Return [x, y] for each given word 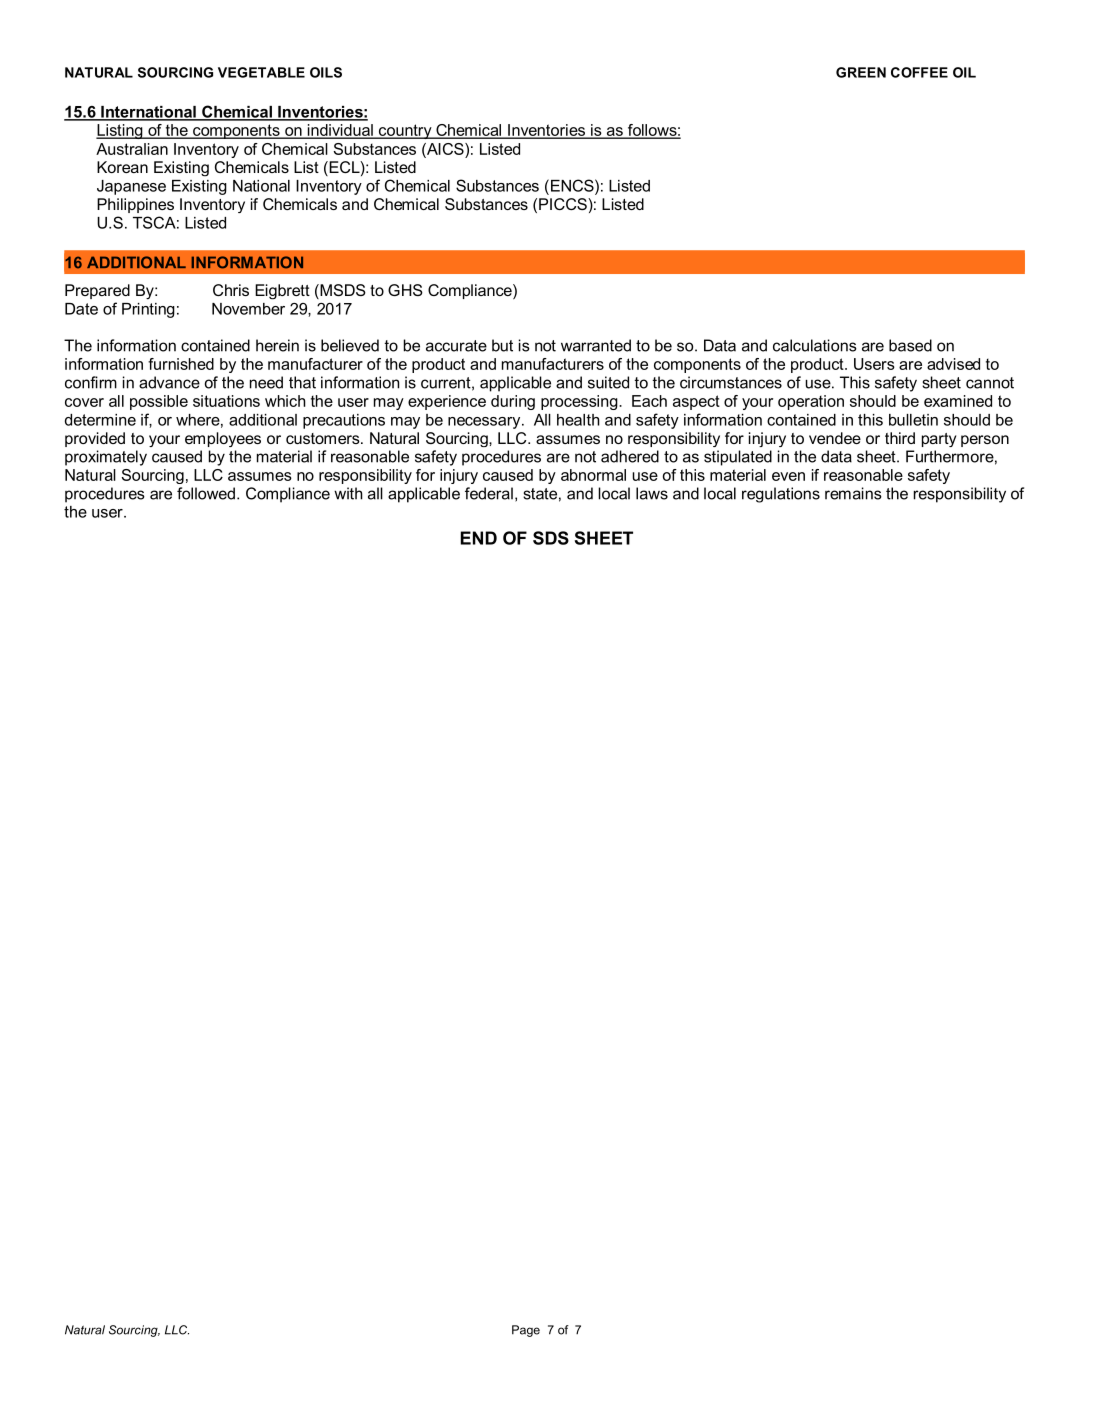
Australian [132, 149]
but [502, 345]
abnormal [593, 475]
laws [652, 493]
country [405, 131]
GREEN [861, 72]
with [348, 493]
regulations [781, 495]
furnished [181, 364]
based [910, 345]
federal [489, 493]
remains [853, 493]
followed [206, 493]
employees [223, 439]
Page [526, 1331]
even [788, 476]
